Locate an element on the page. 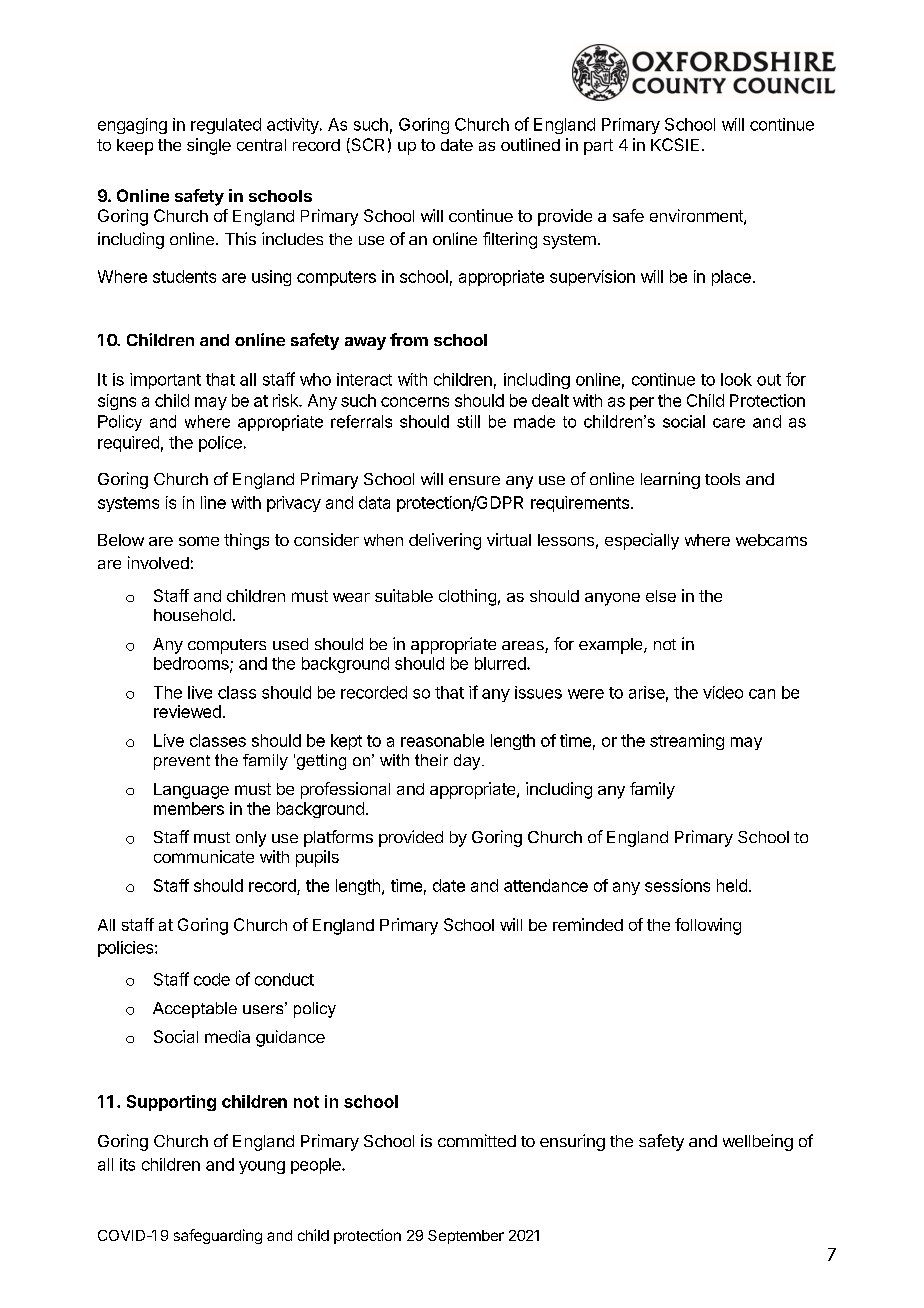 This document has height=1308, width=924. code is located at coordinates (212, 979).
